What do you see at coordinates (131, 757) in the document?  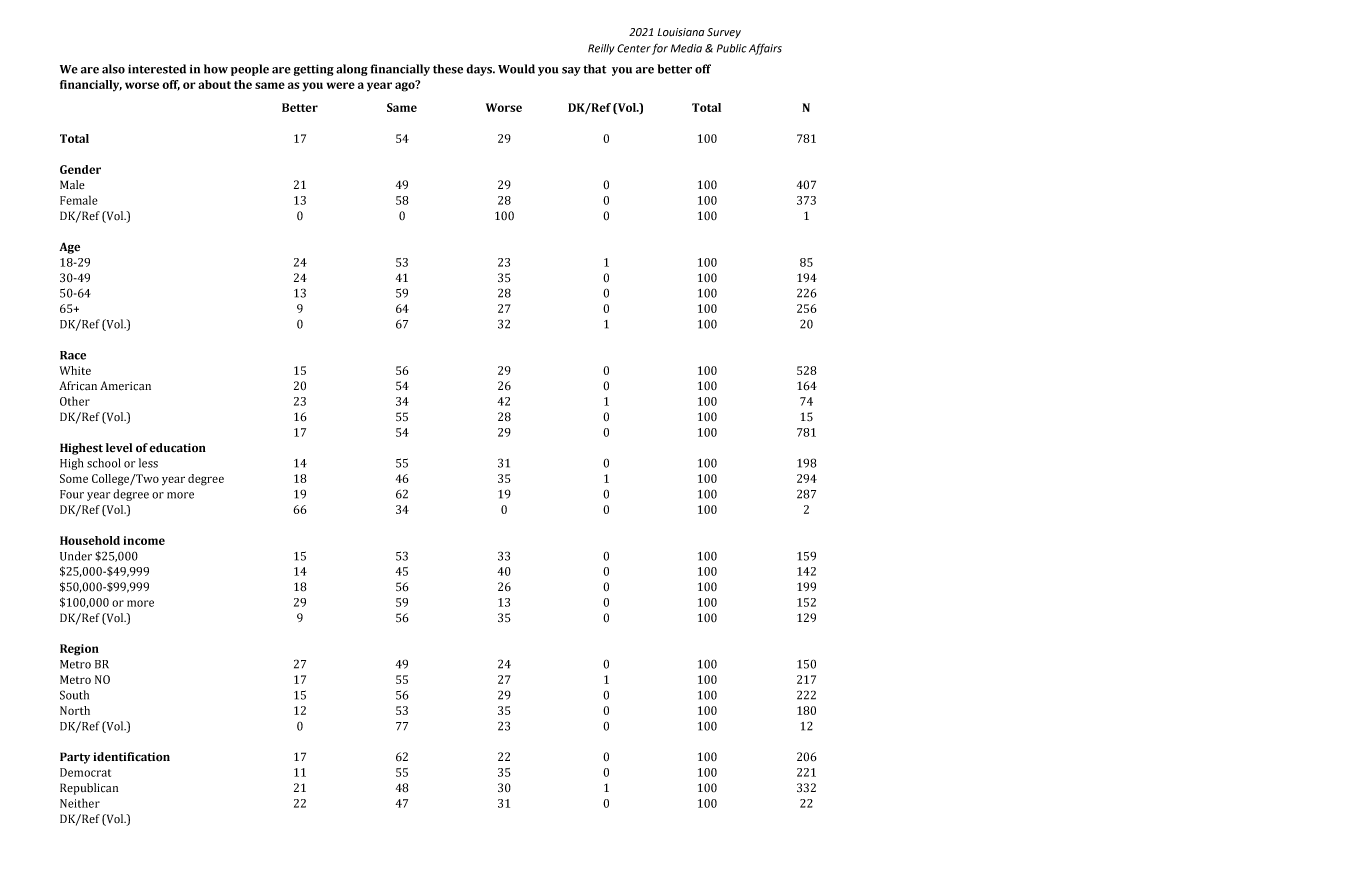 I see `identification` at bounding box center [131, 757].
